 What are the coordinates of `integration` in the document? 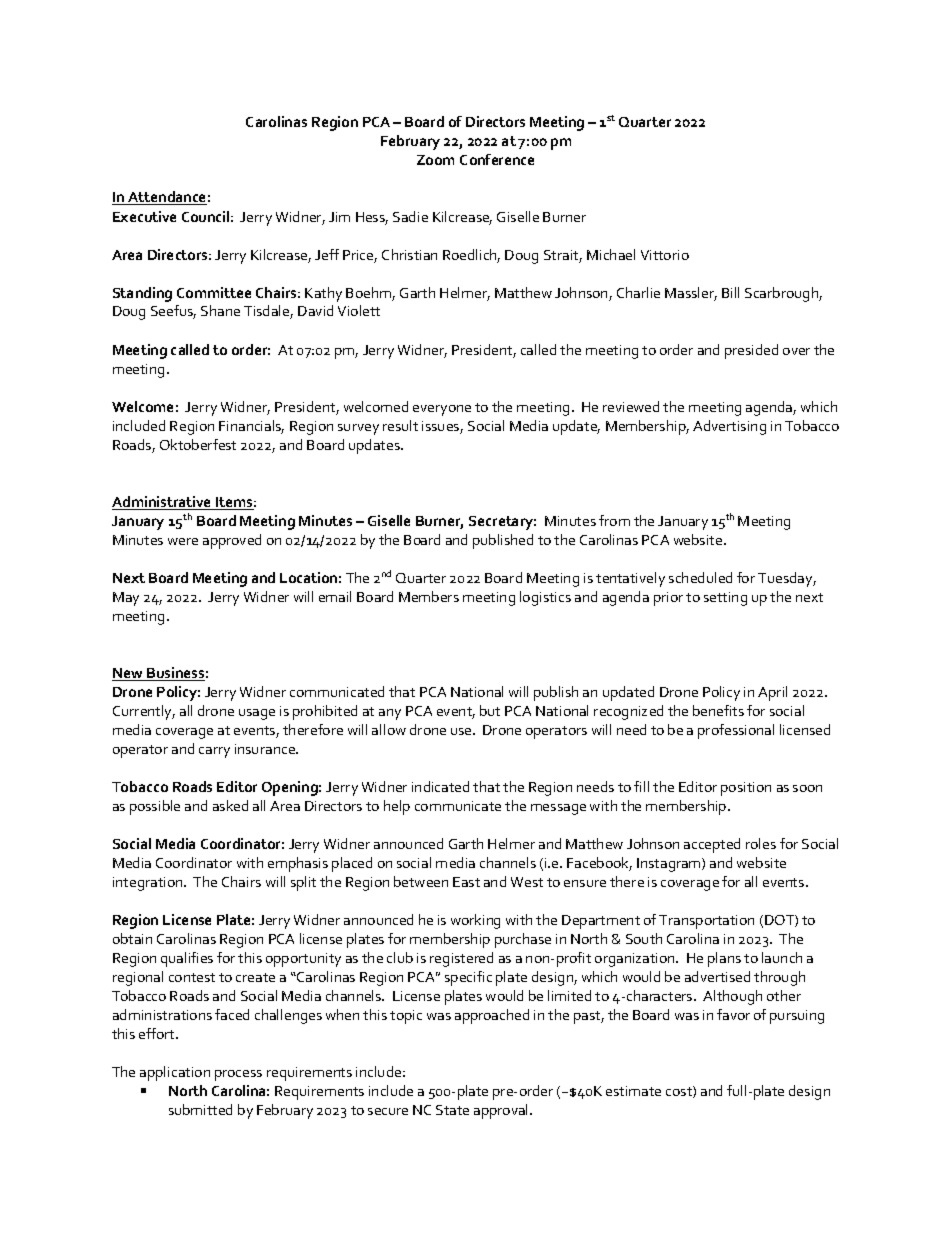 It's located at (149, 884).
